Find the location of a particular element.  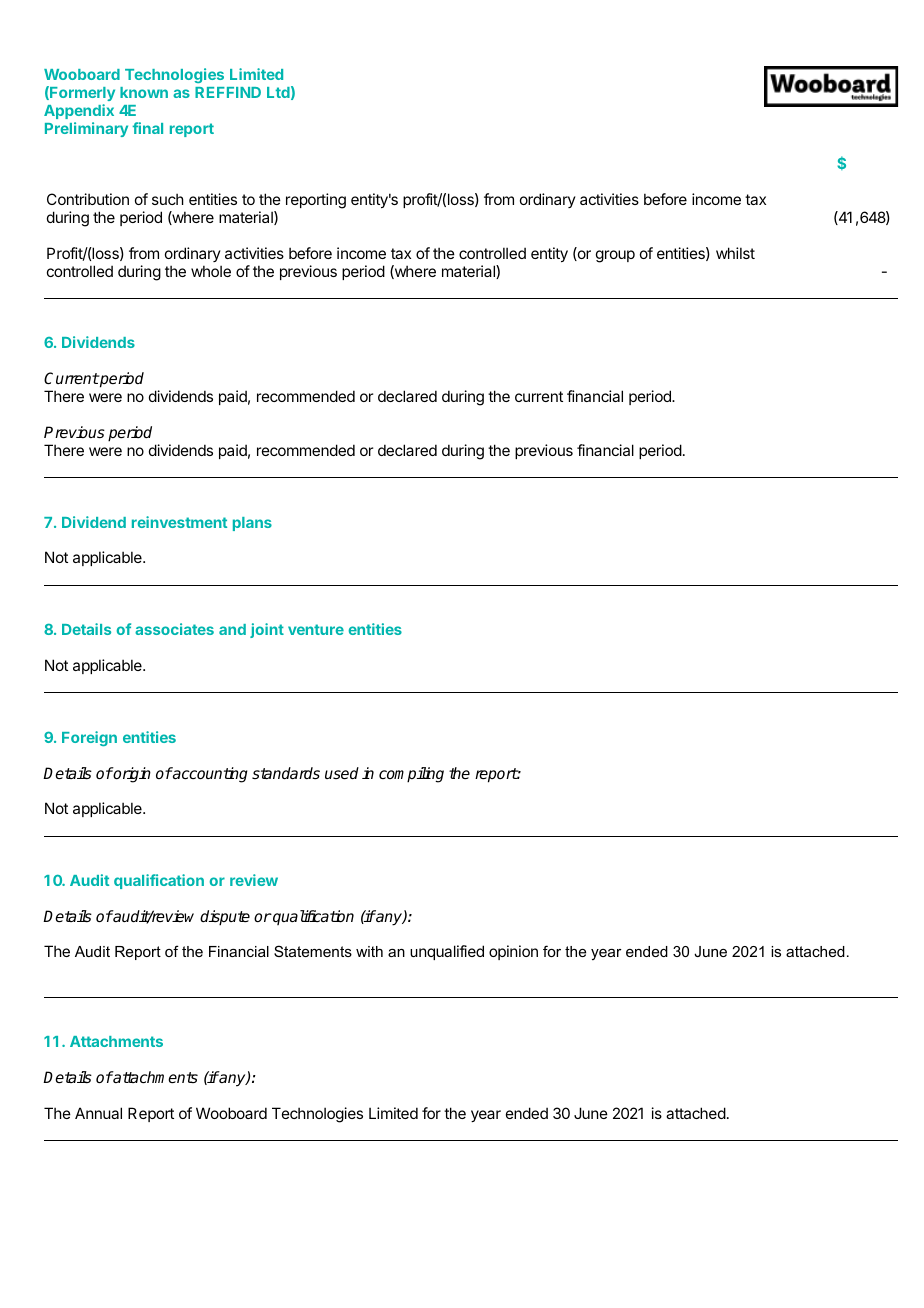

group is located at coordinates (615, 256).
